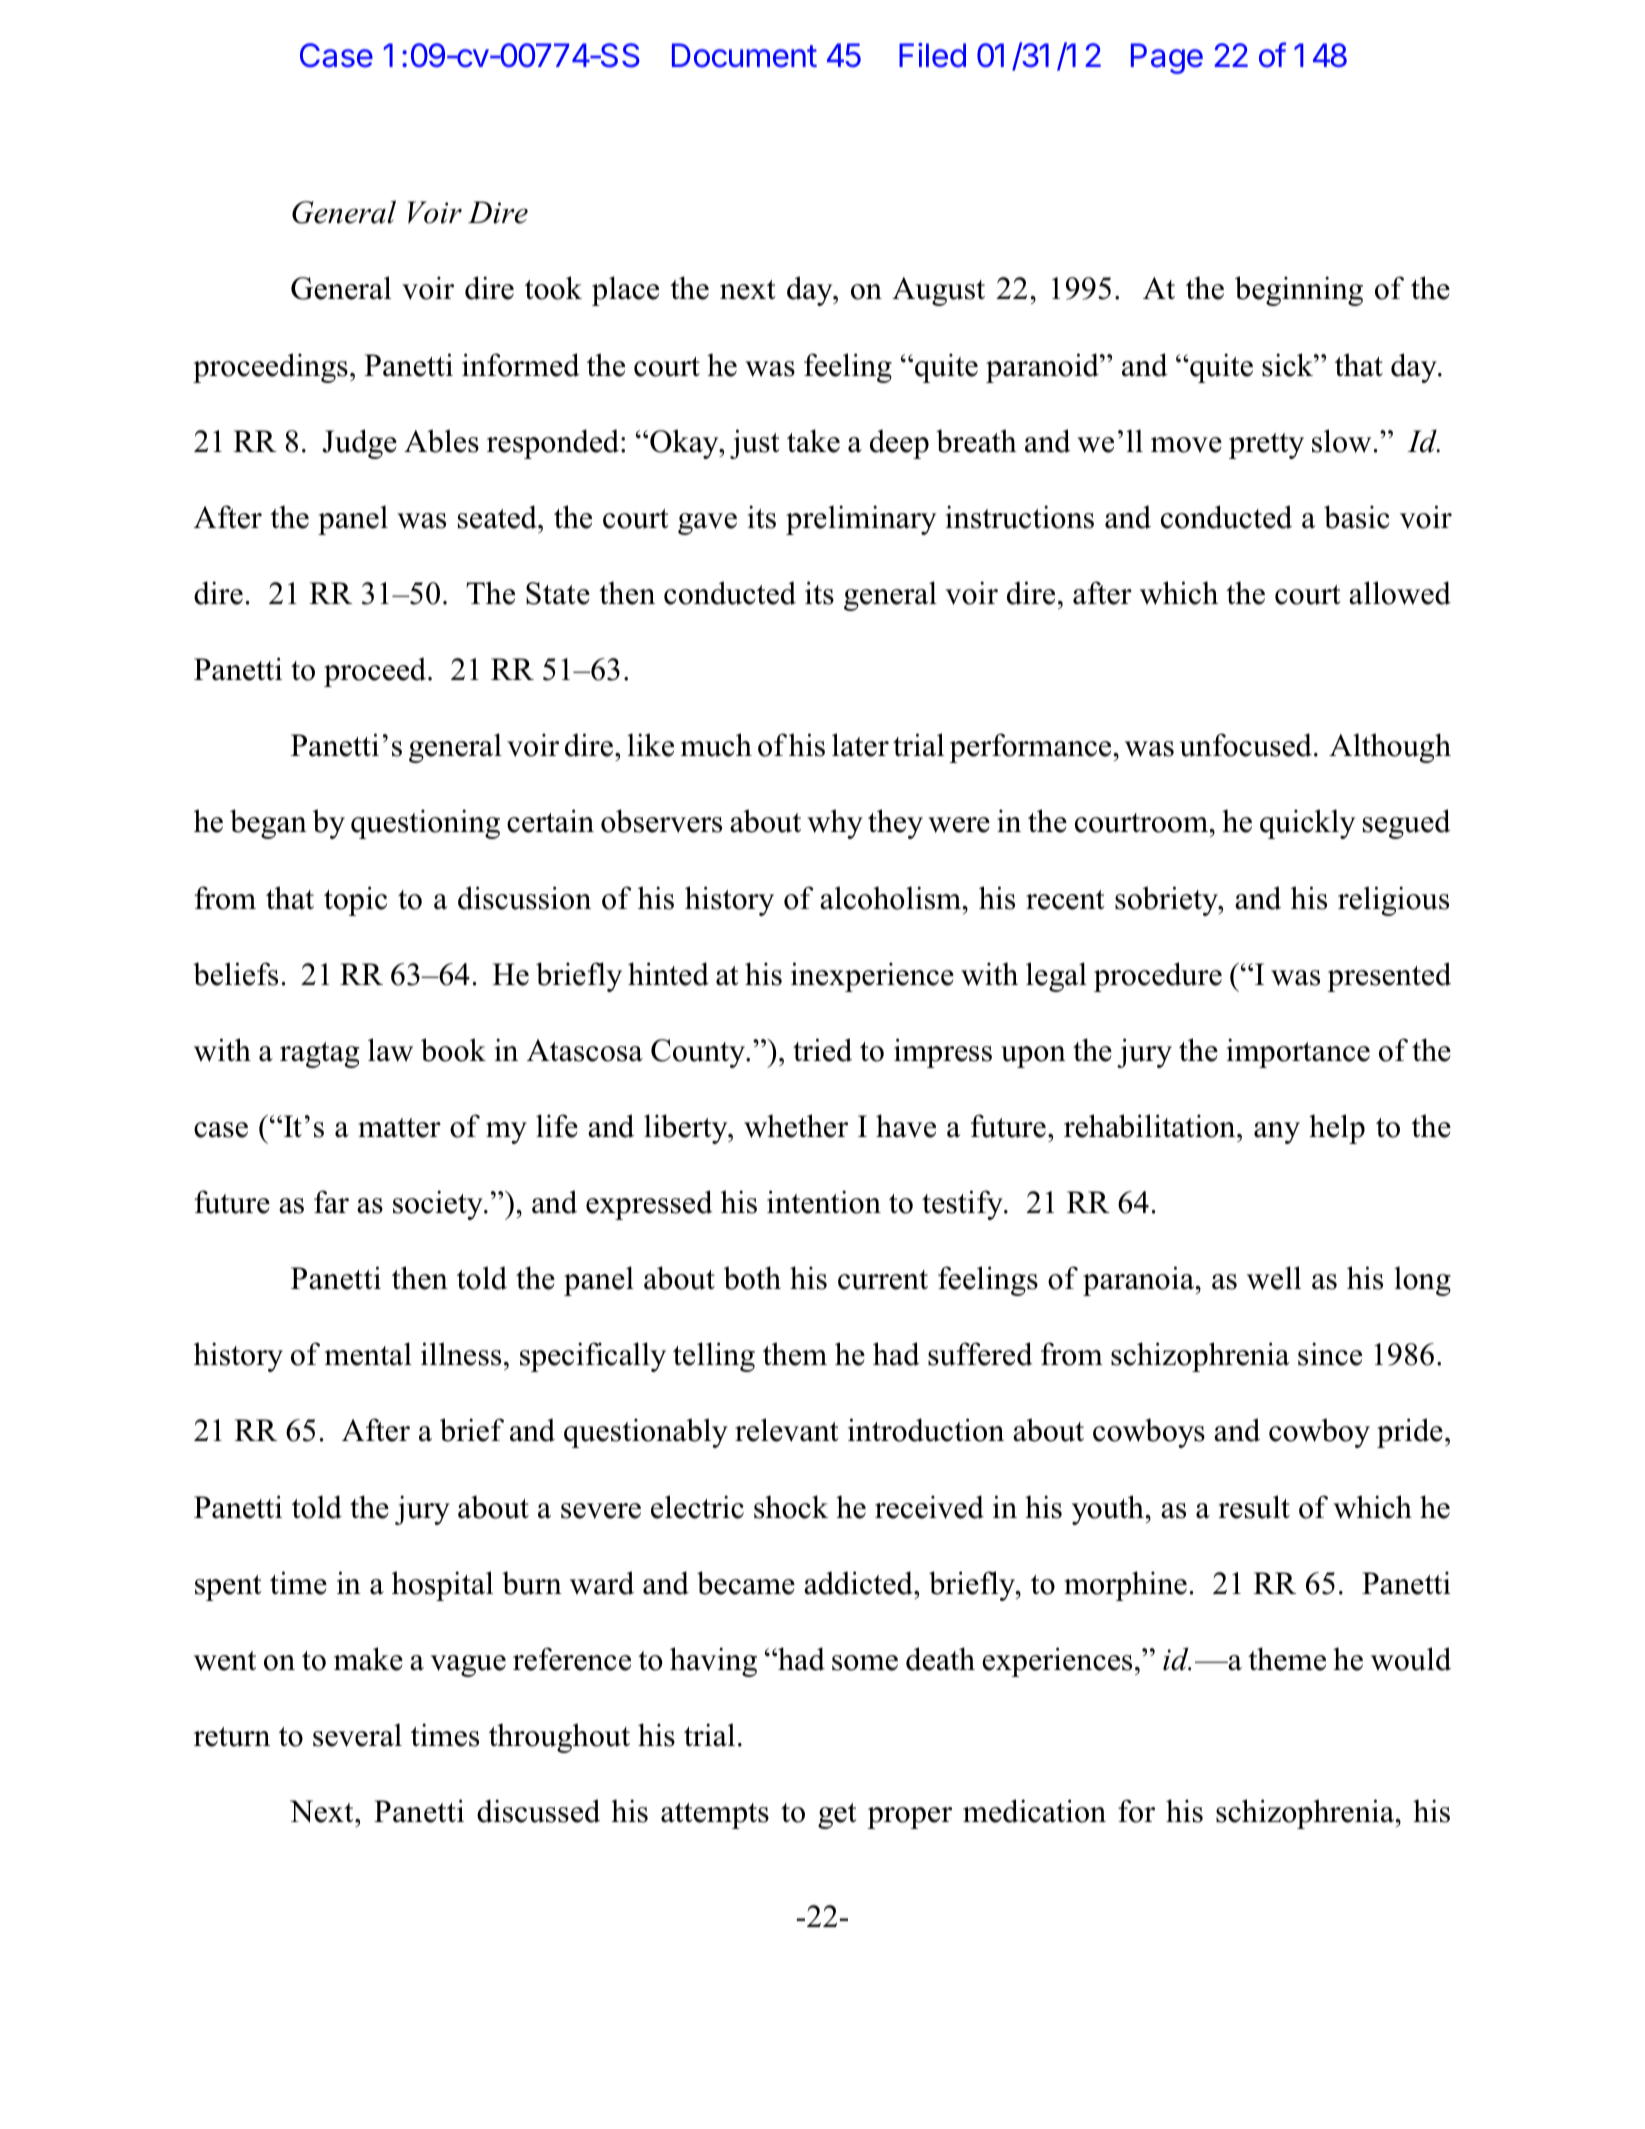 The height and width of the document is (2129, 1645). I want to click on sobriety, so click(1167, 901).
